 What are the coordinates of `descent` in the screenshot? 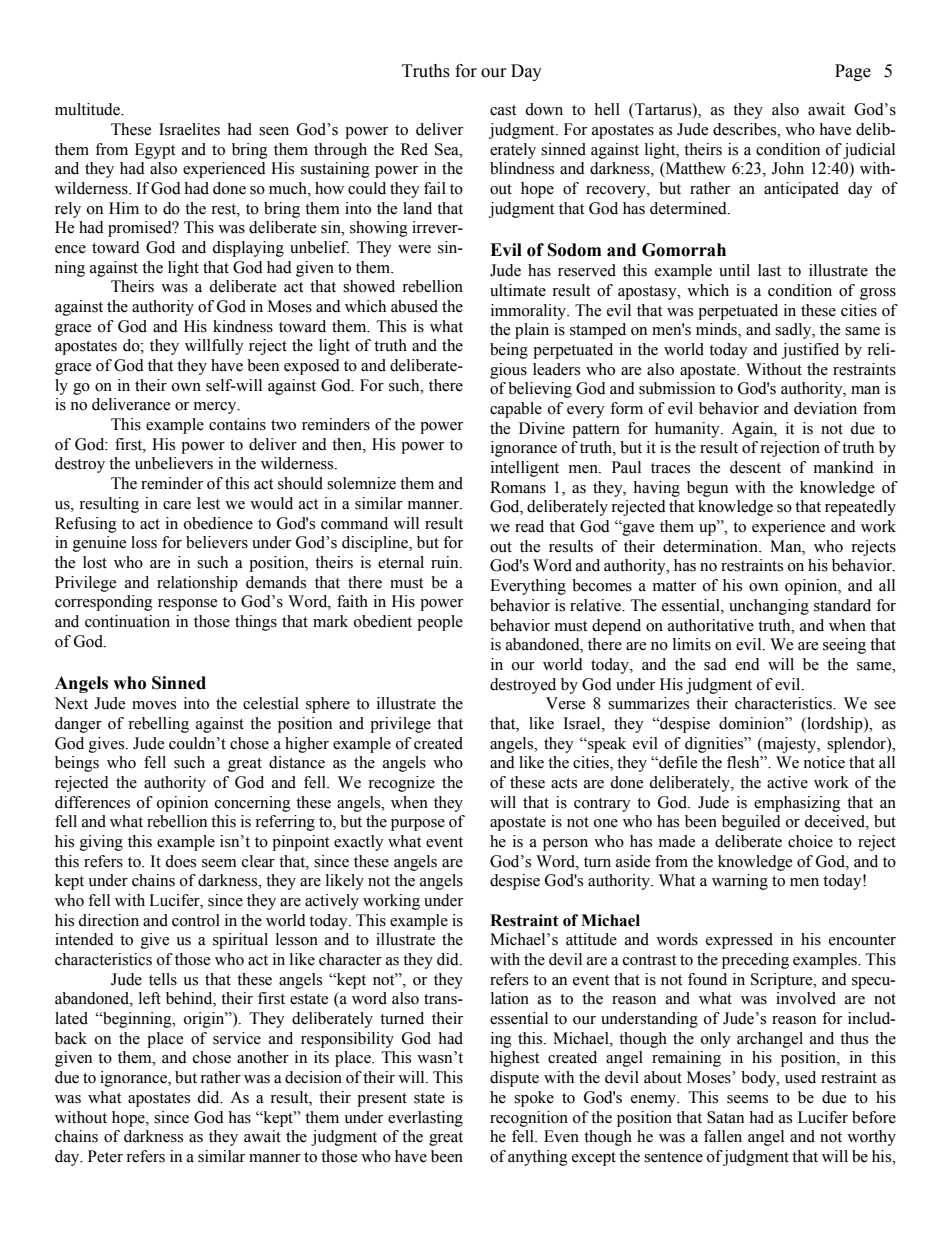 It's located at (755, 467).
